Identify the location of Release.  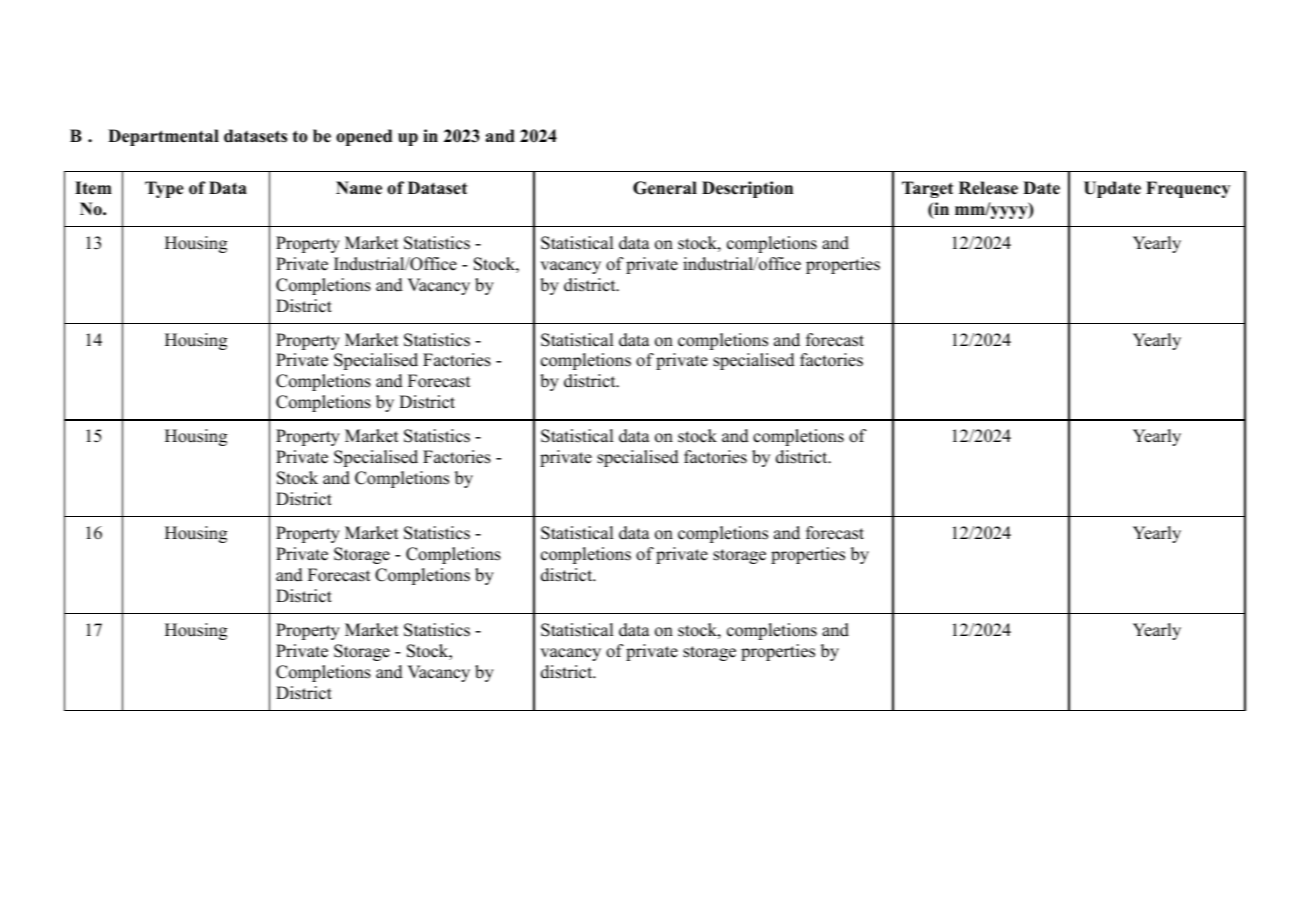
(988, 188).
